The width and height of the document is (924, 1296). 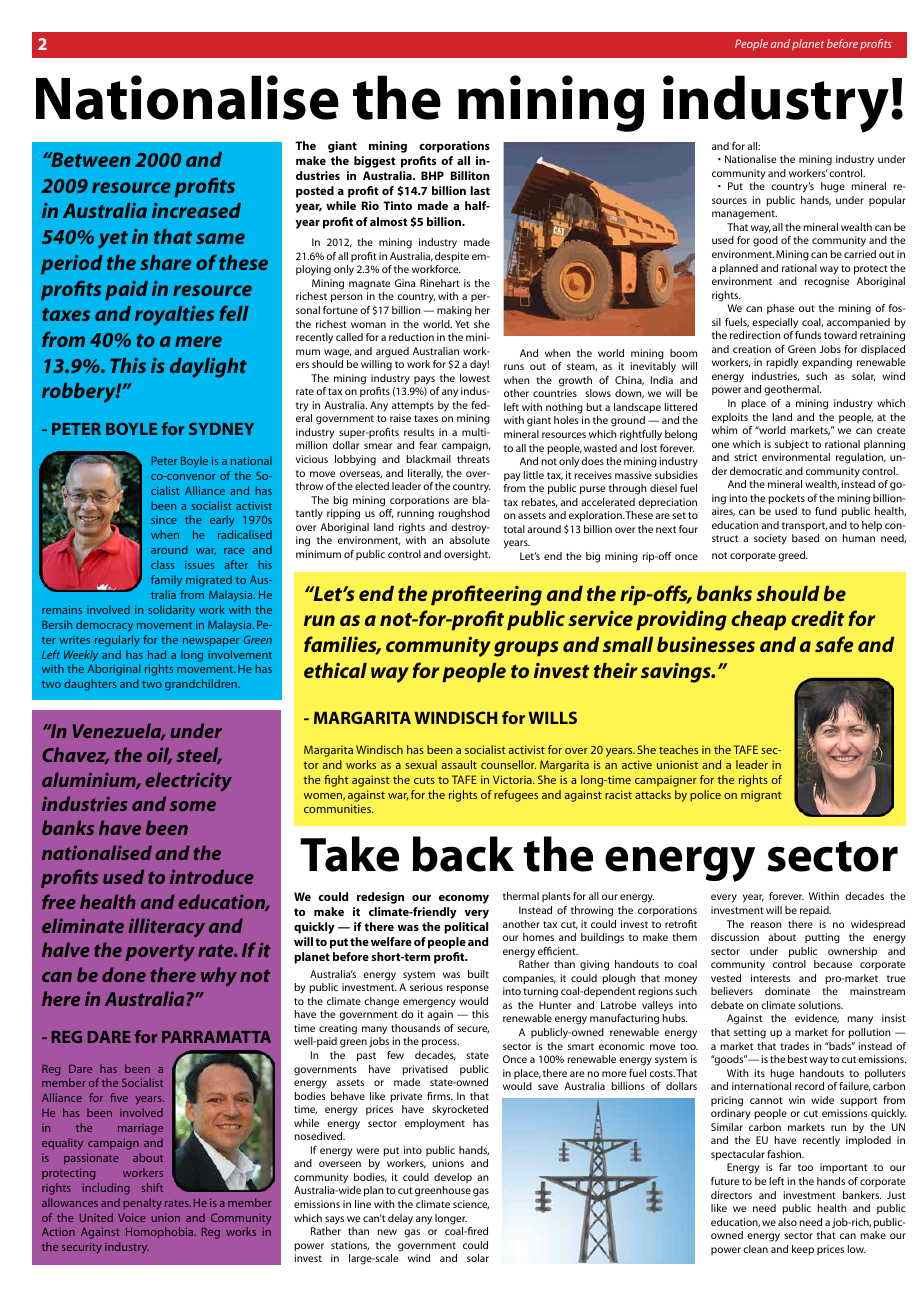 What do you see at coordinates (744, 215) in the document?
I see `management` at bounding box center [744, 215].
